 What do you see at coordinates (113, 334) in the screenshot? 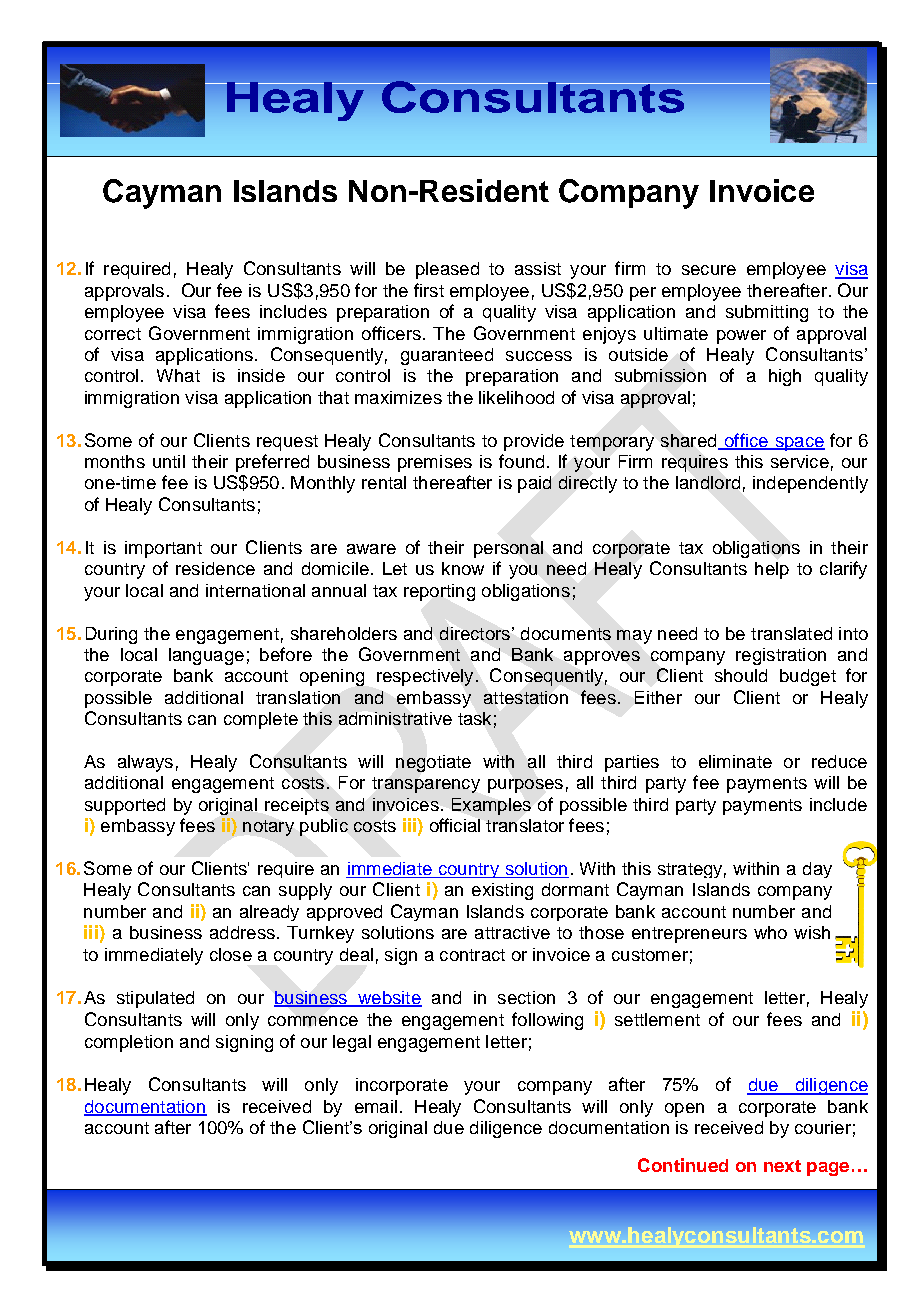
I see `correct` at bounding box center [113, 334].
